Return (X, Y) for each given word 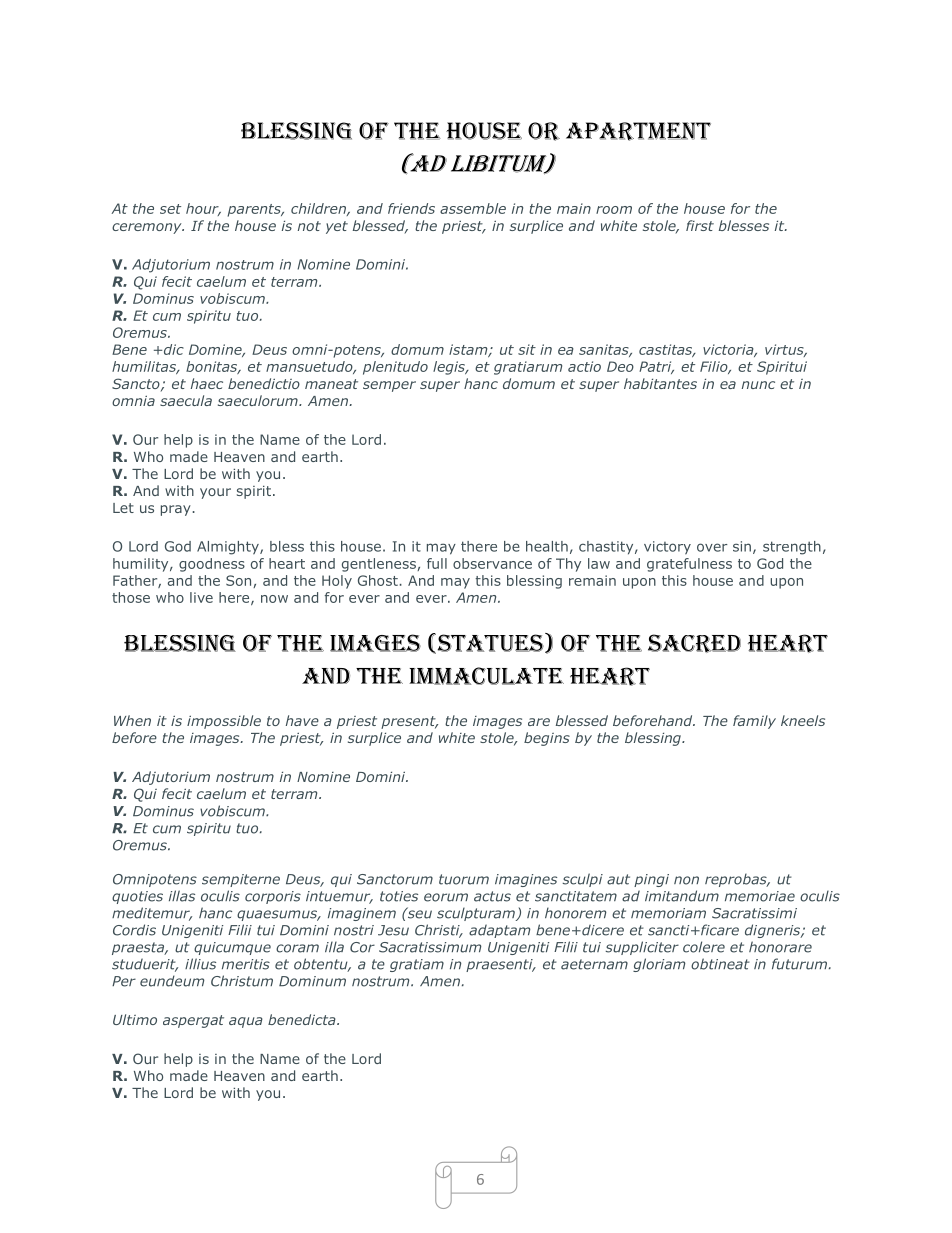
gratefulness (689, 565)
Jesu (393, 930)
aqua (246, 1022)
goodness (212, 565)
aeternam (594, 964)
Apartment (638, 131)
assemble (473, 208)
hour (203, 209)
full (437, 563)
